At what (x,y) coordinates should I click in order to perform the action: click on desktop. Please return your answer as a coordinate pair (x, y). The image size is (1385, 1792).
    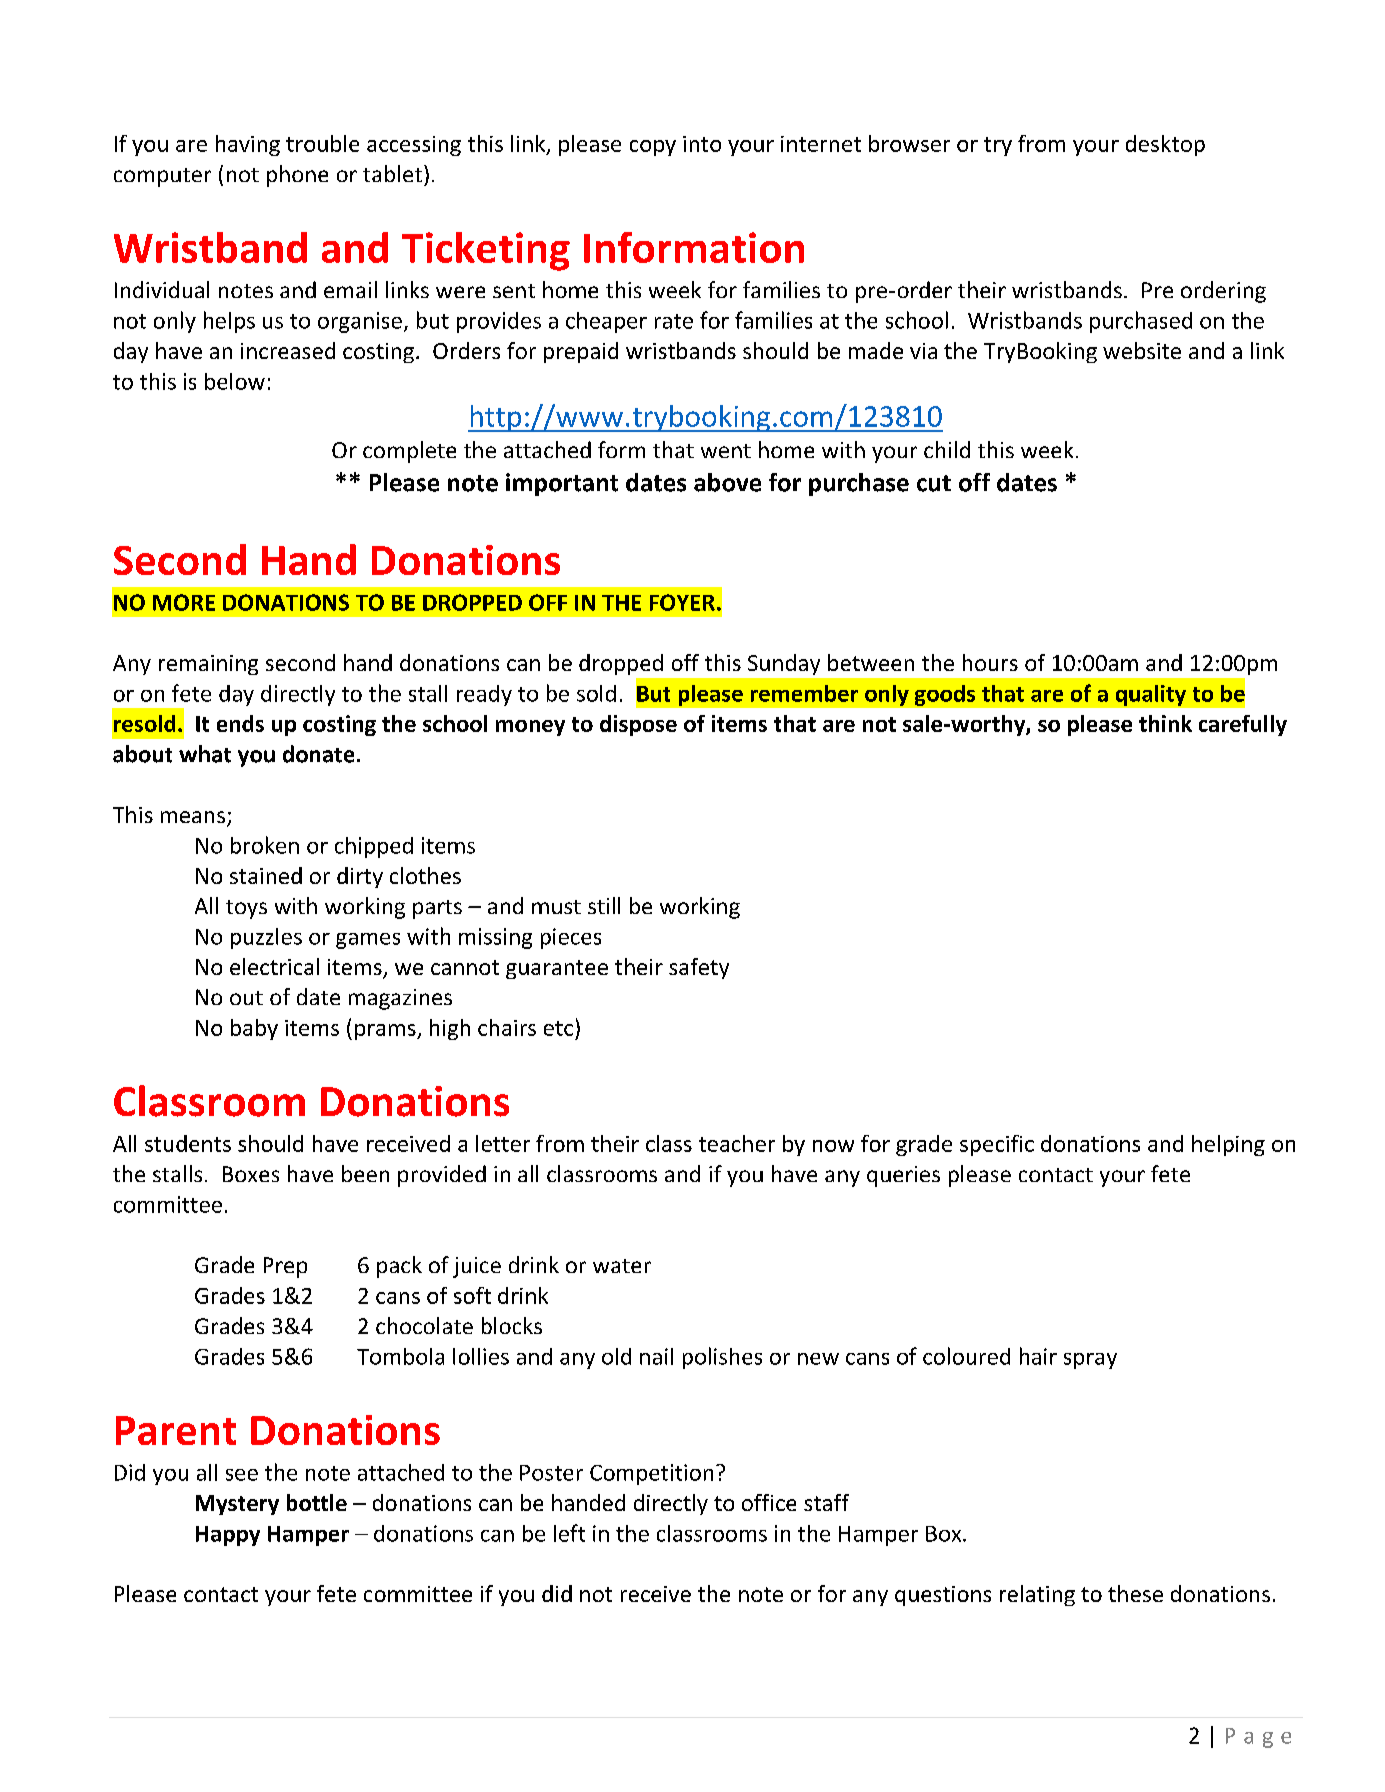
    Looking at the image, I should click on (1165, 145).
